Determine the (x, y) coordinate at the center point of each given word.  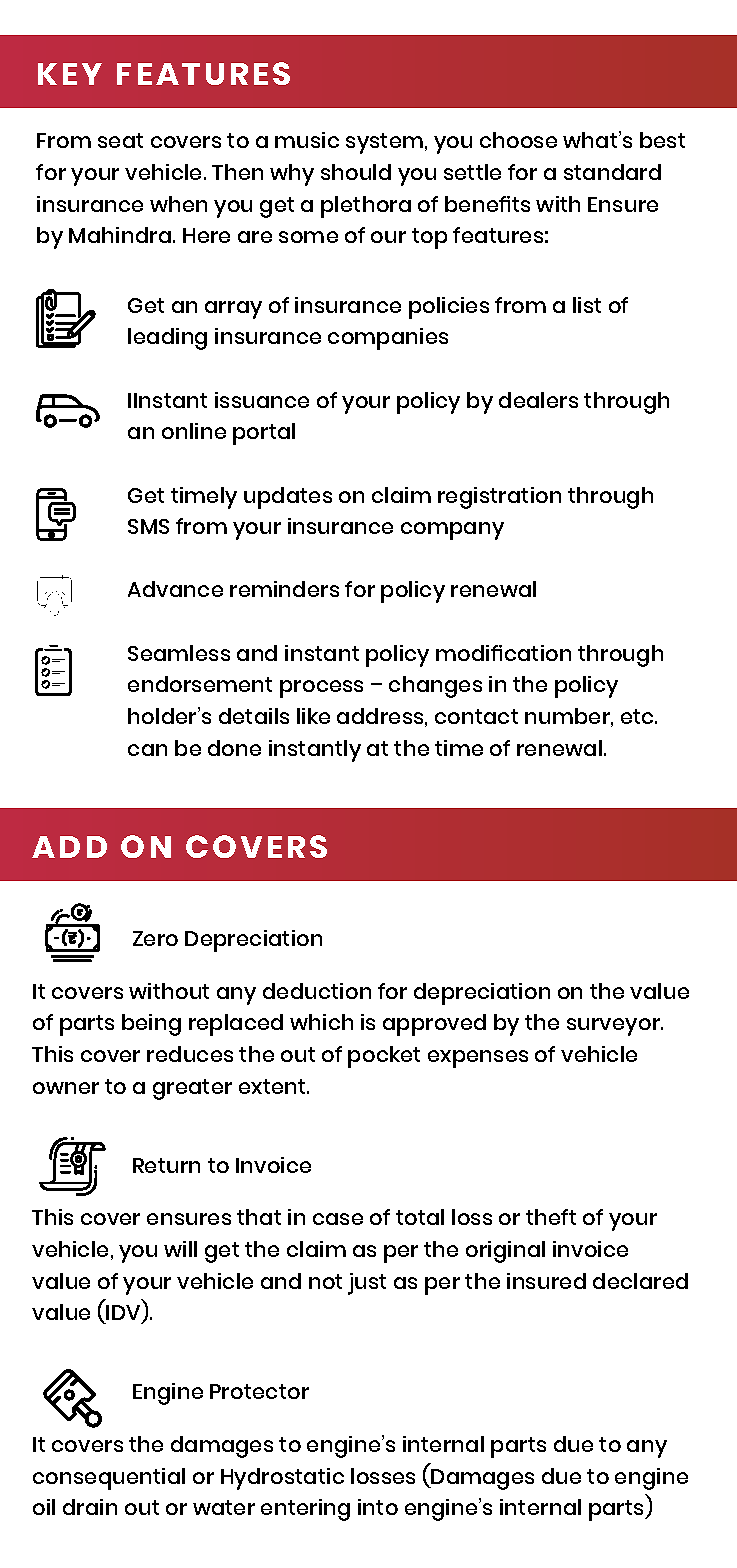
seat (120, 140)
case (338, 1219)
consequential (109, 1479)
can (147, 750)
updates (288, 498)
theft (551, 1217)
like (313, 716)
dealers (538, 400)
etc (638, 716)
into (378, 1507)
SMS (148, 526)
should (356, 172)
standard (612, 172)
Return (166, 1165)
